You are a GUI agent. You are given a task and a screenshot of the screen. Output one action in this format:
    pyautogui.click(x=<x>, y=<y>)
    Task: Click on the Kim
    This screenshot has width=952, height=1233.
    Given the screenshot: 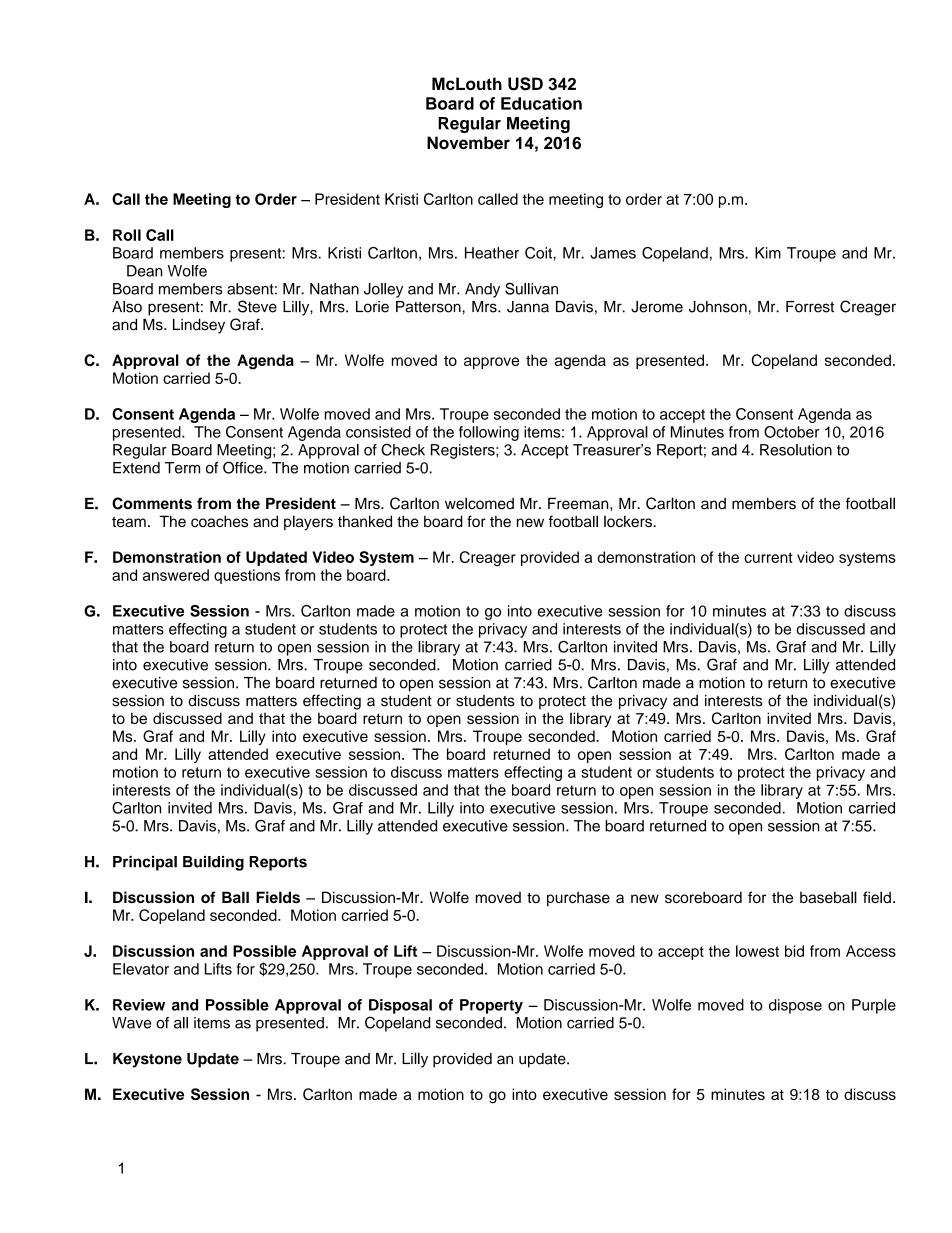 What is the action you would take?
    pyautogui.click(x=768, y=253)
